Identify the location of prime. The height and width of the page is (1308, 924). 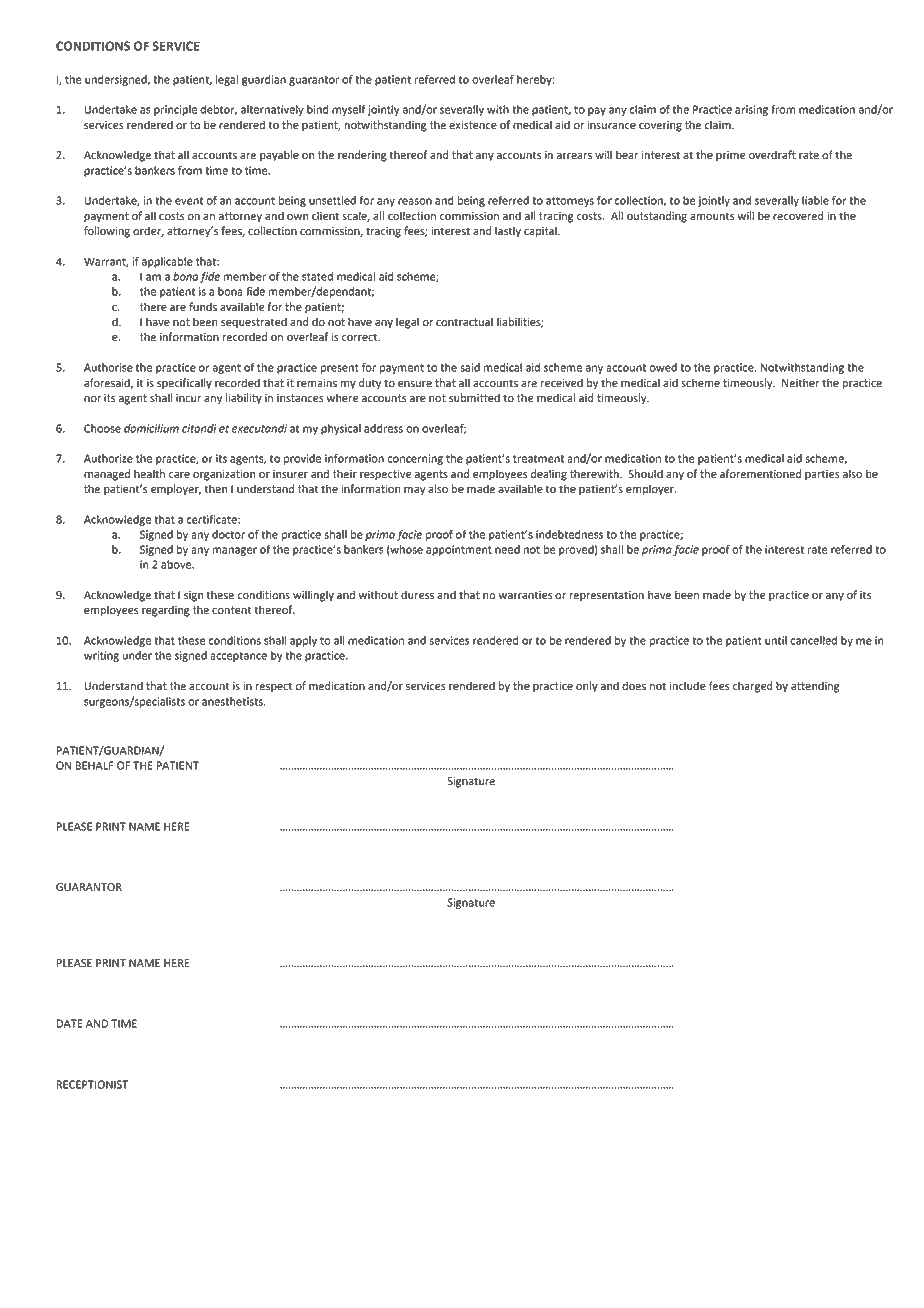
(730, 156).
